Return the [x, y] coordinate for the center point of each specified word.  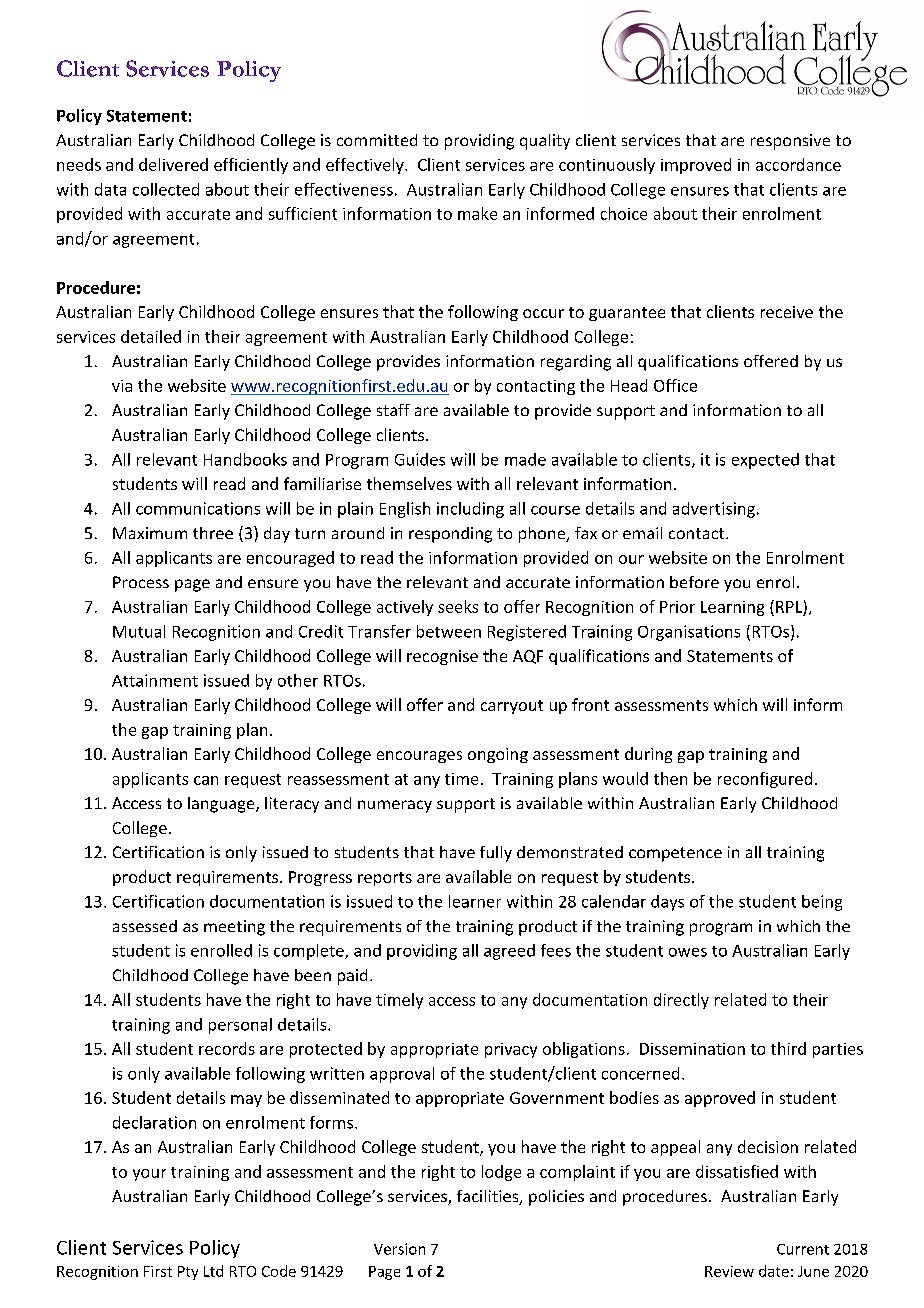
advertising [714, 510]
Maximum [150, 533]
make [477, 213]
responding [450, 535]
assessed [145, 926]
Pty [188, 1273]
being [822, 903]
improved [696, 166]
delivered [173, 164]
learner [475, 901]
